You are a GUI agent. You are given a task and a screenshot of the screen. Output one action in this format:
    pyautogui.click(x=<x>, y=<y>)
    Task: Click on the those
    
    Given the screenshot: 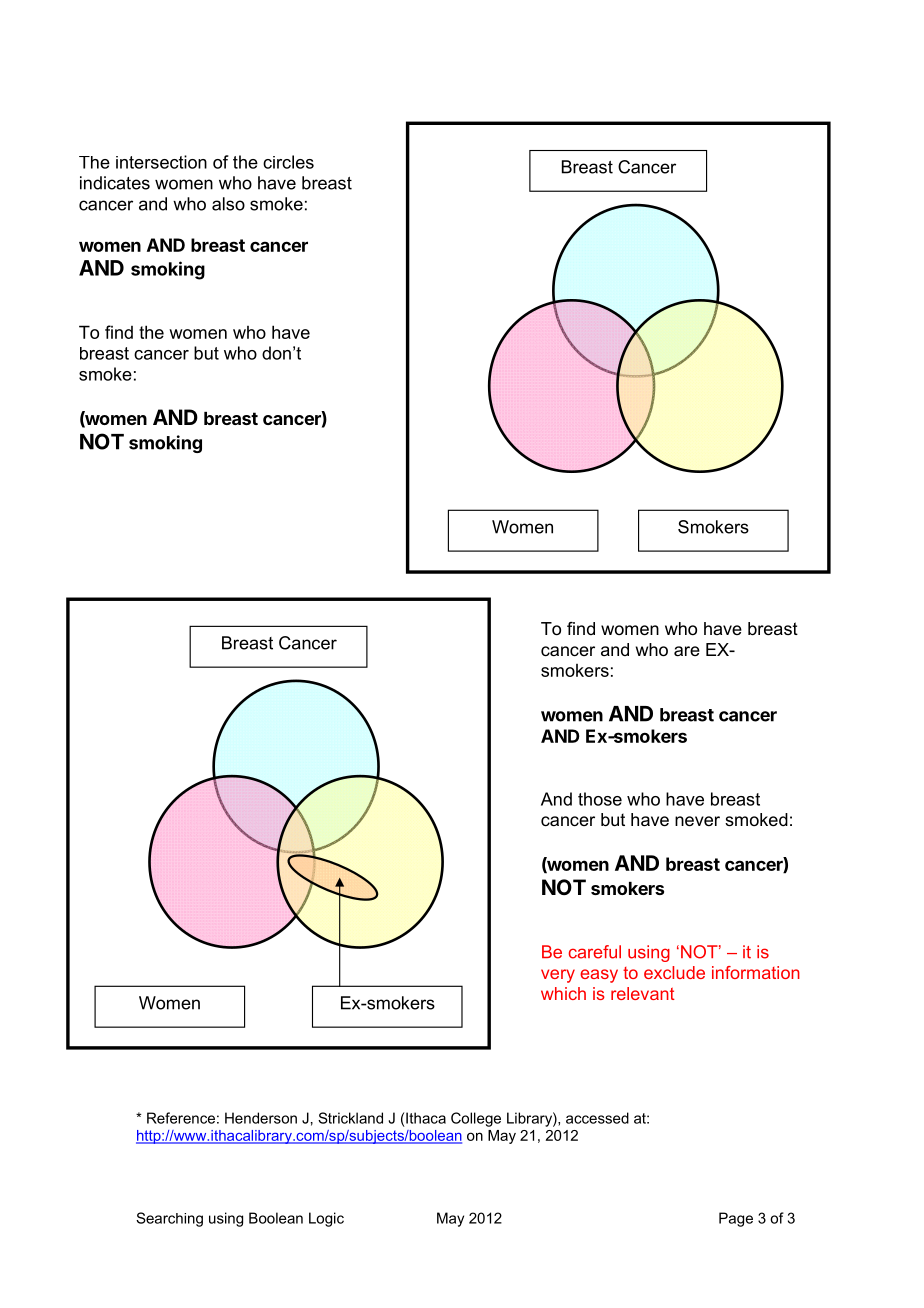 What is the action you would take?
    pyautogui.click(x=600, y=799)
